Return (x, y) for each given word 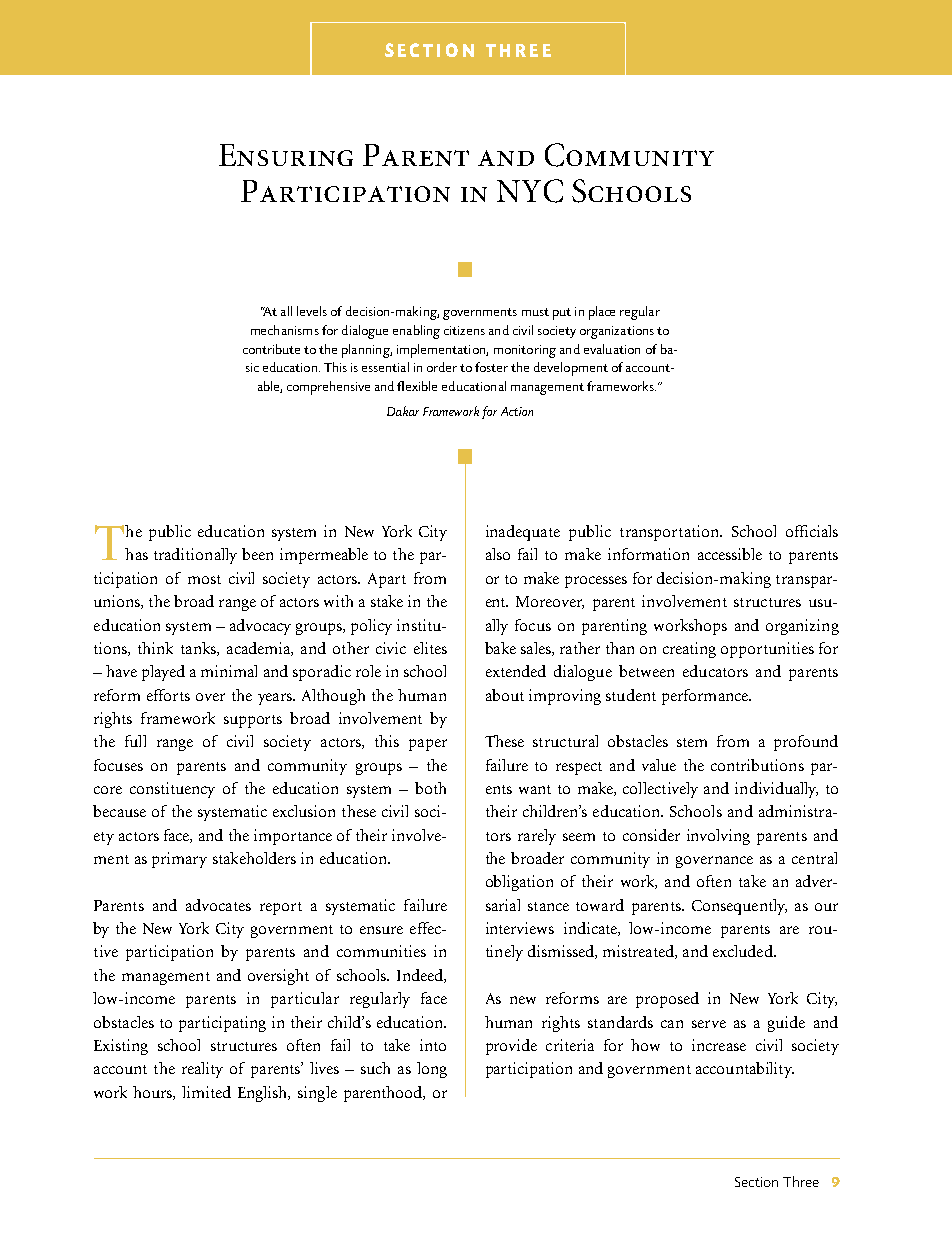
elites (430, 648)
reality (202, 1070)
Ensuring (286, 155)
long (432, 1070)
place (602, 313)
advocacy (260, 627)
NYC (530, 191)
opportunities (767, 650)
